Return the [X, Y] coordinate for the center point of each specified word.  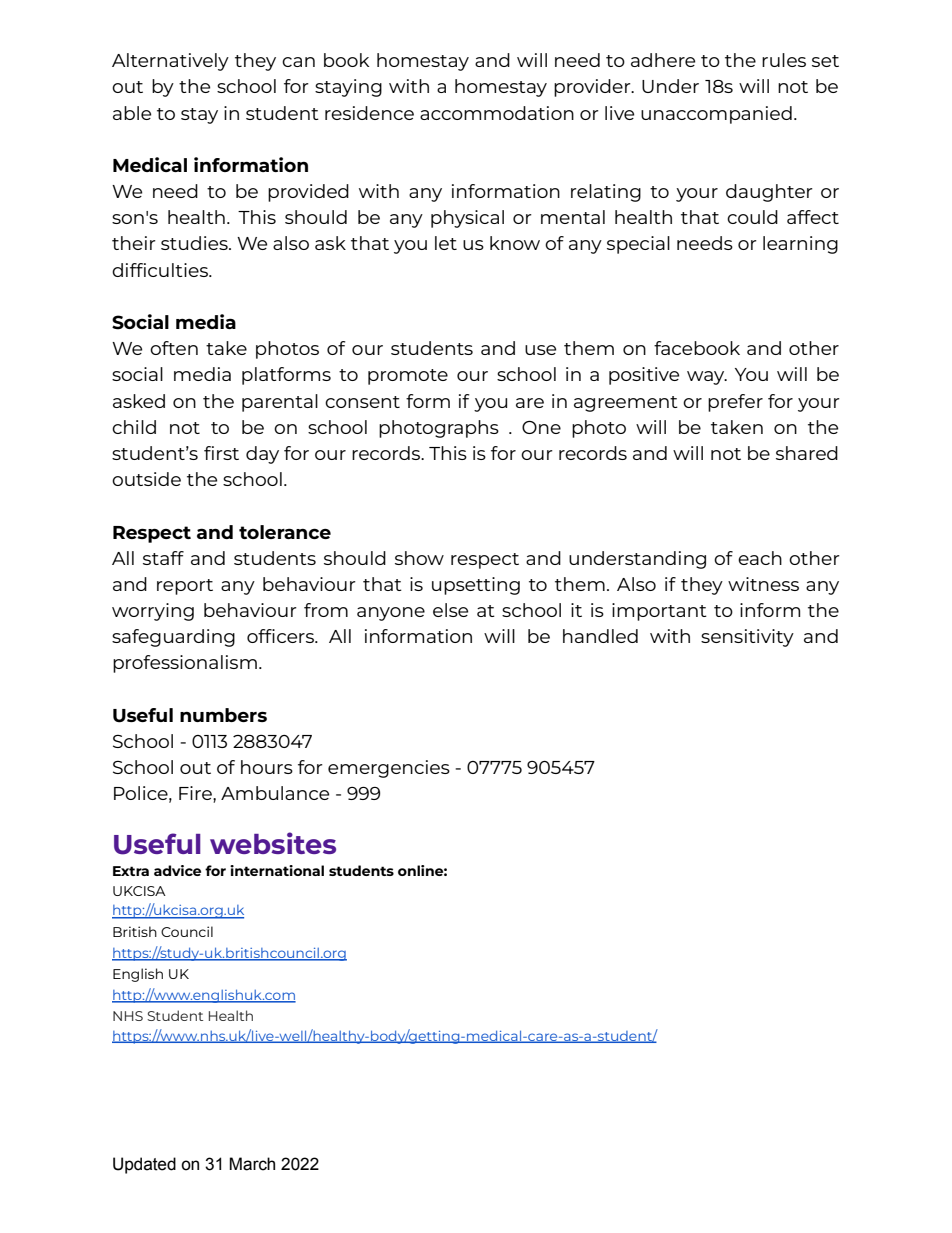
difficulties [161, 270]
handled [600, 636]
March [252, 1164]
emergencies [389, 769]
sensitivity [747, 638]
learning [800, 245]
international [277, 870]
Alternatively [170, 62]
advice [177, 870]
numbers [223, 715]
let [446, 243]
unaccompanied [716, 115]
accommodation [497, 113]
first [221, 453]
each [760, 558]
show [419, 558]
